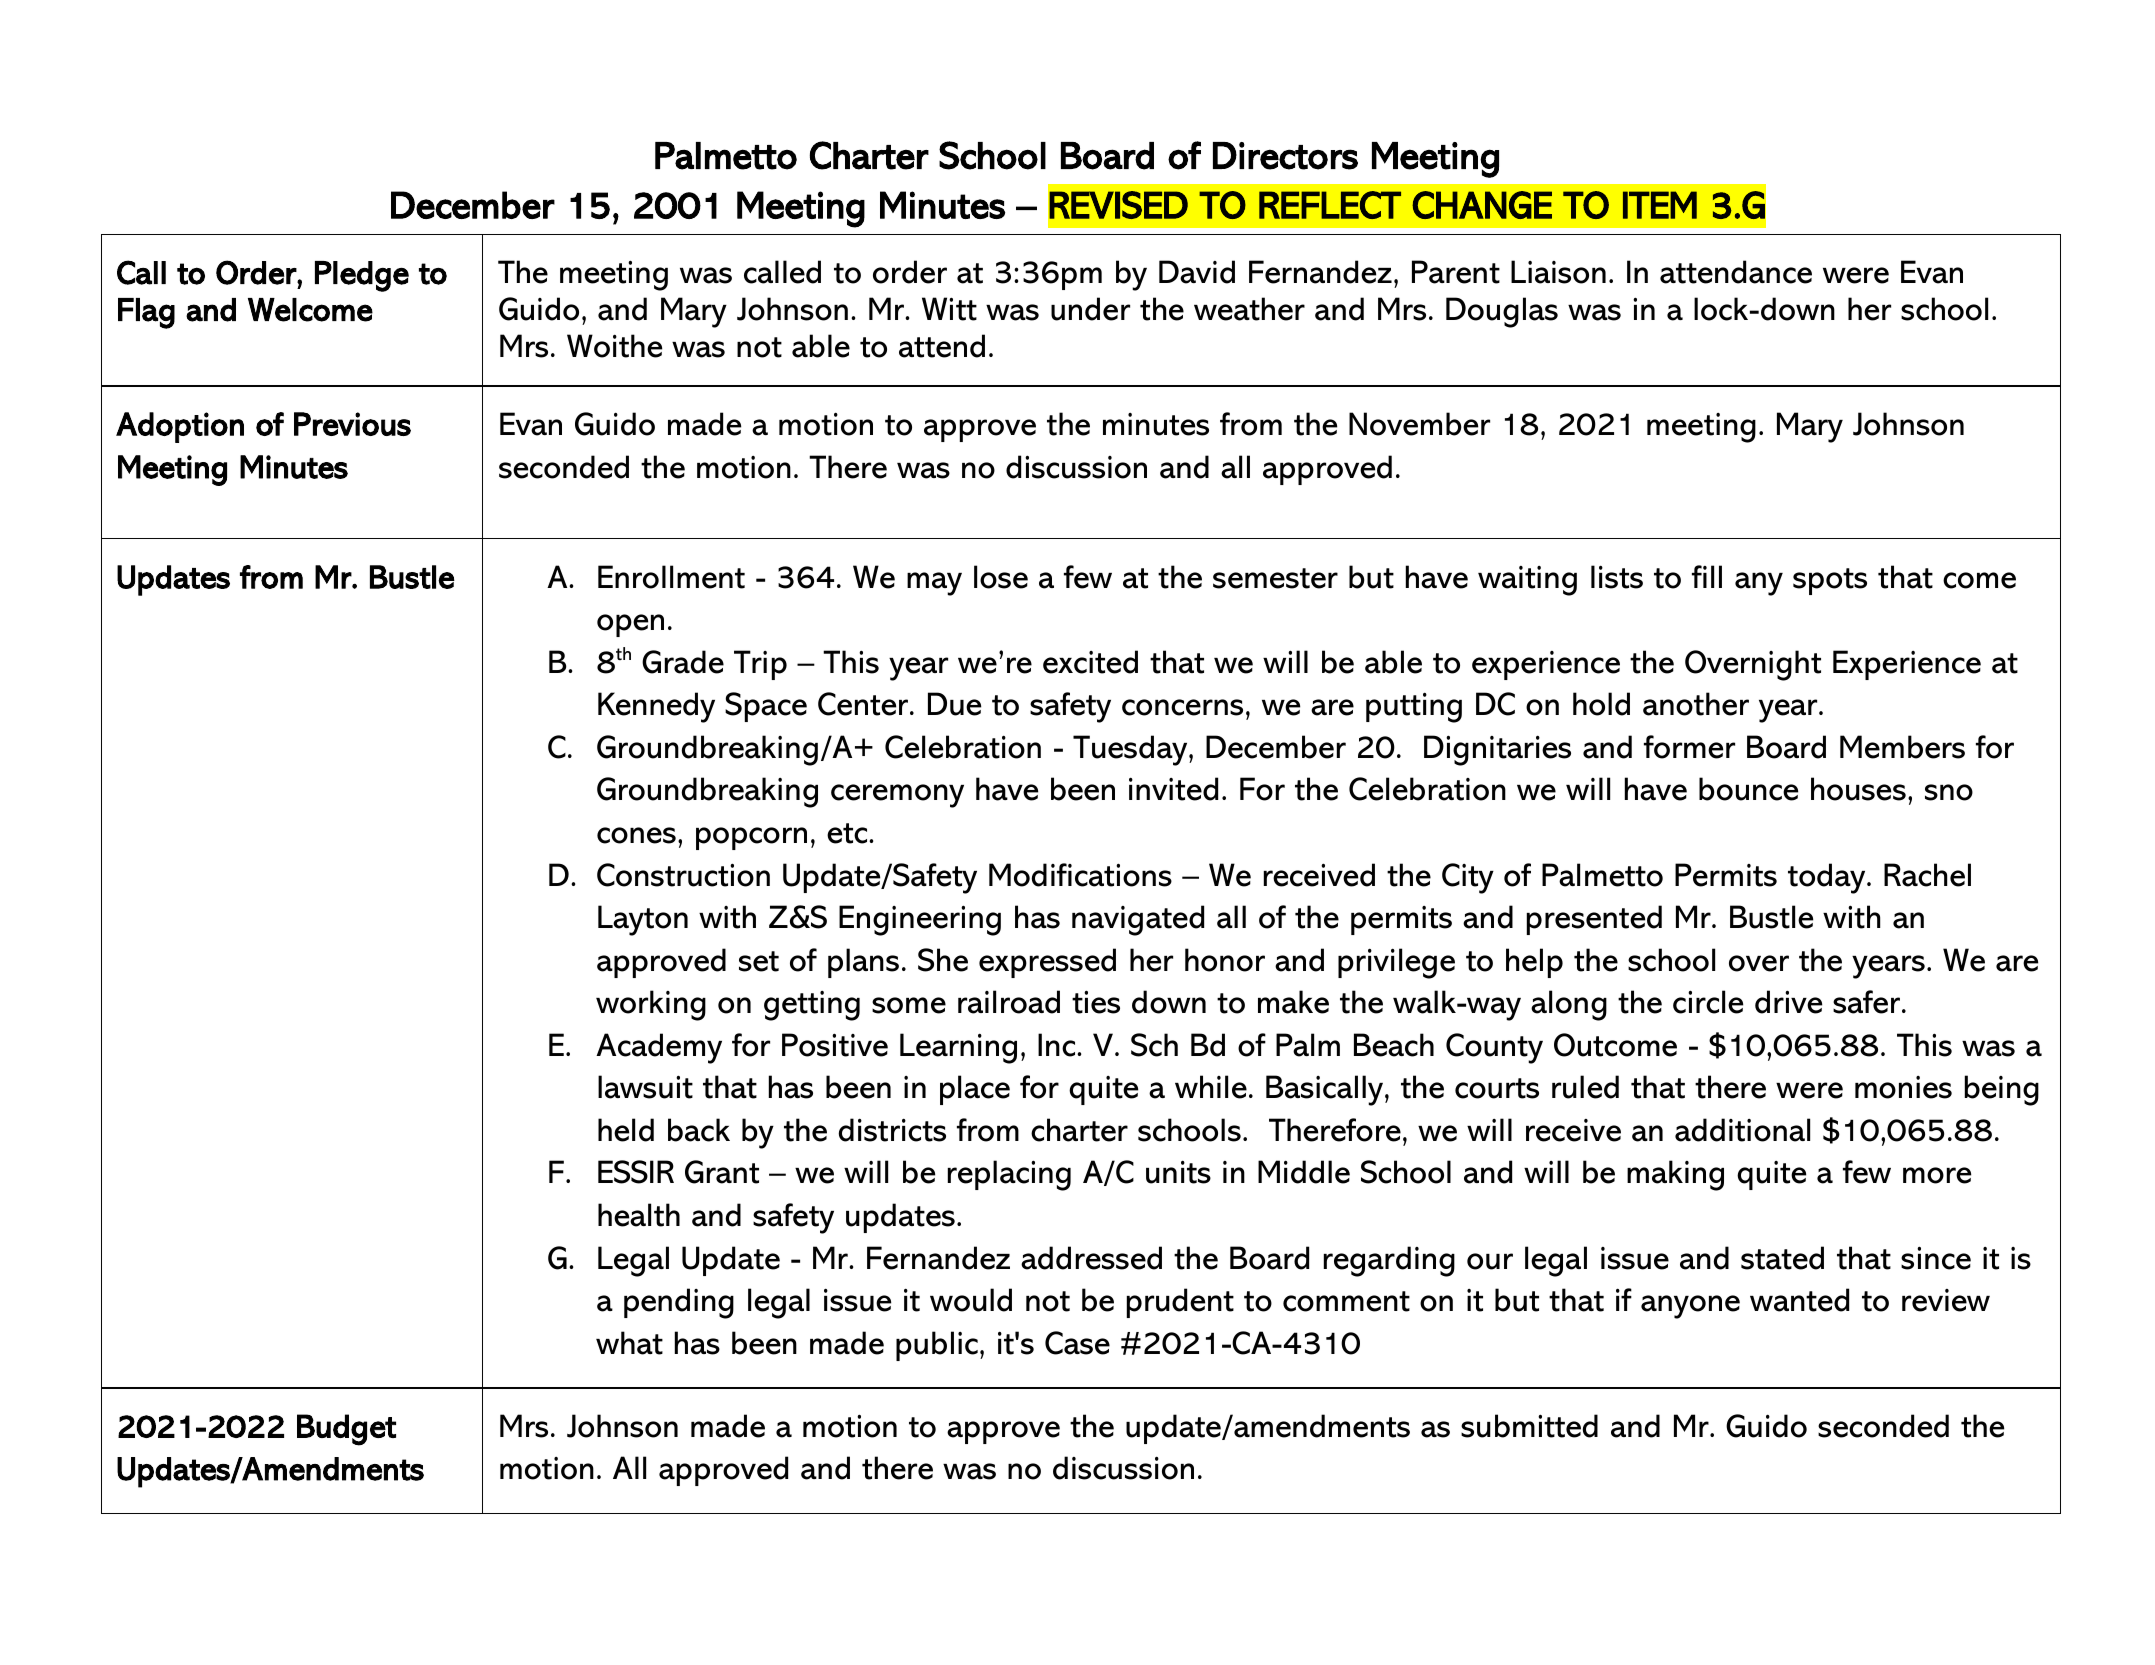 The height and width of the page is (1665, 2155). What do you see at coordinates (651, 1005) in the page?
I see `working` at bounding box center [651, 1005].
